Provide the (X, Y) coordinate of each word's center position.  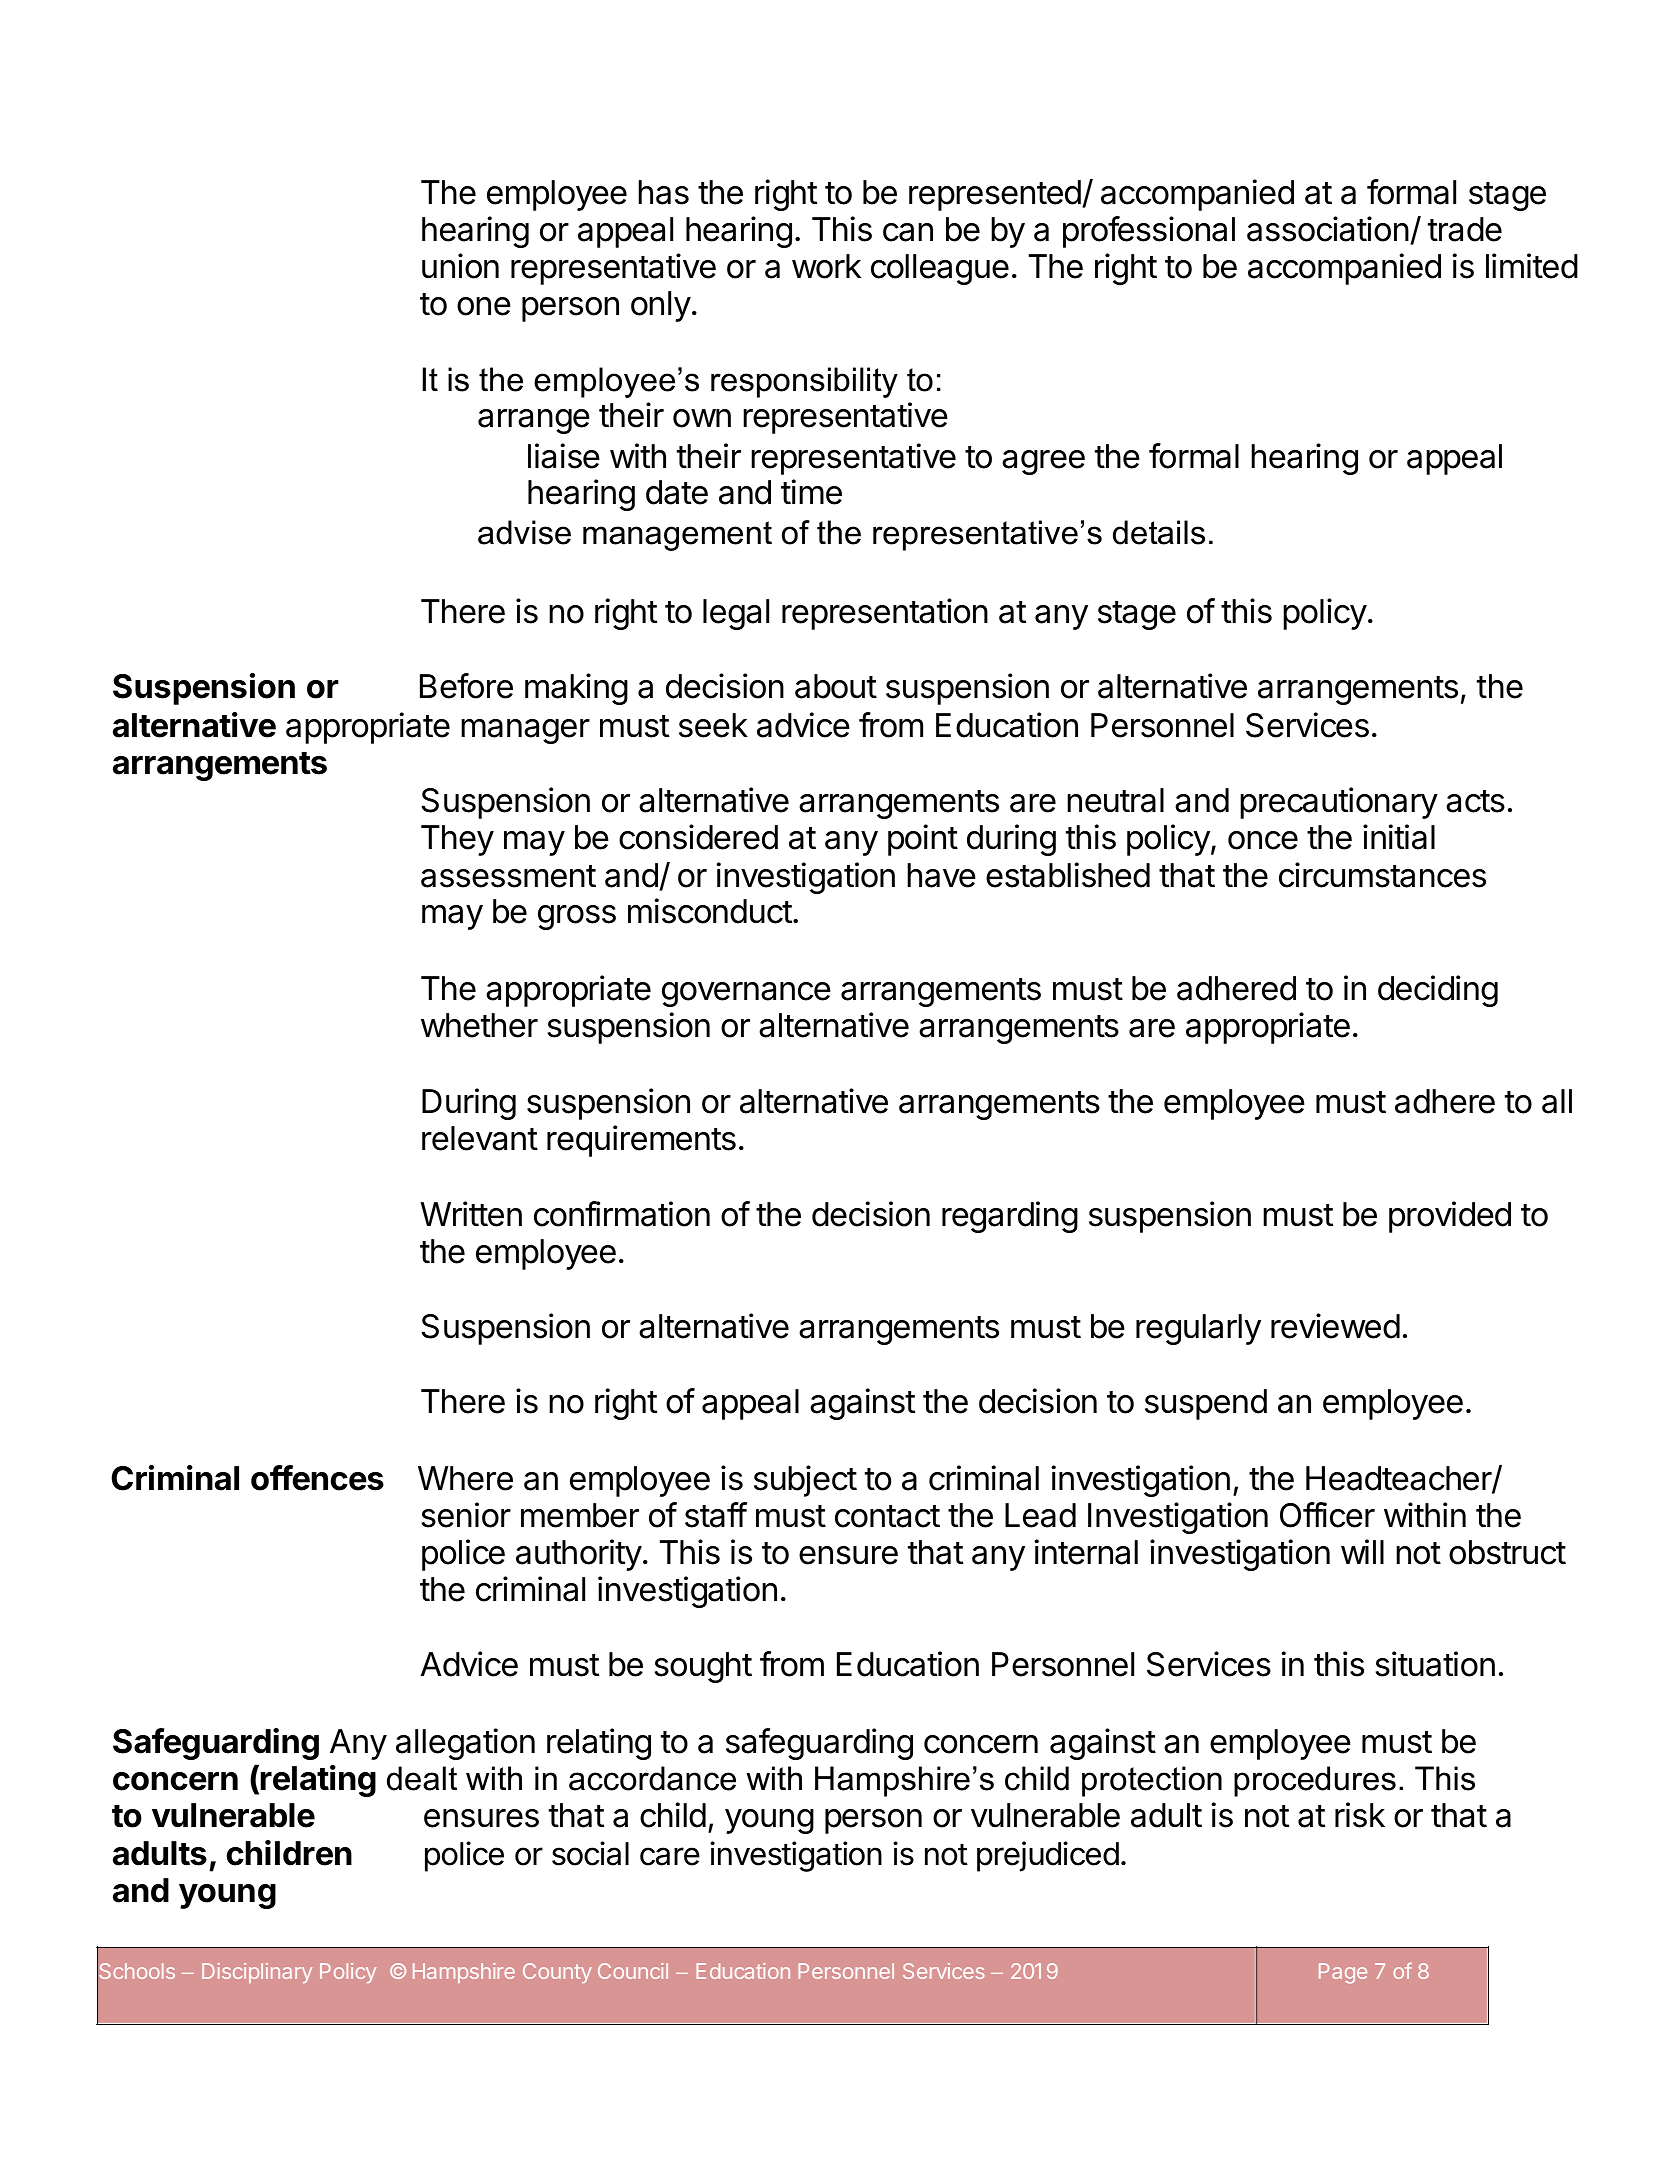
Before (466, 686)
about (836, 686)
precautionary (1339, 803)
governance (746, 994)
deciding (1438, 991)
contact (887, 1516)
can (908, 232)
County (557, 1973)
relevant (480, 1138)
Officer (1327, 1515)
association (1328, 229)
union (460, 266)
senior (466, 1515)
